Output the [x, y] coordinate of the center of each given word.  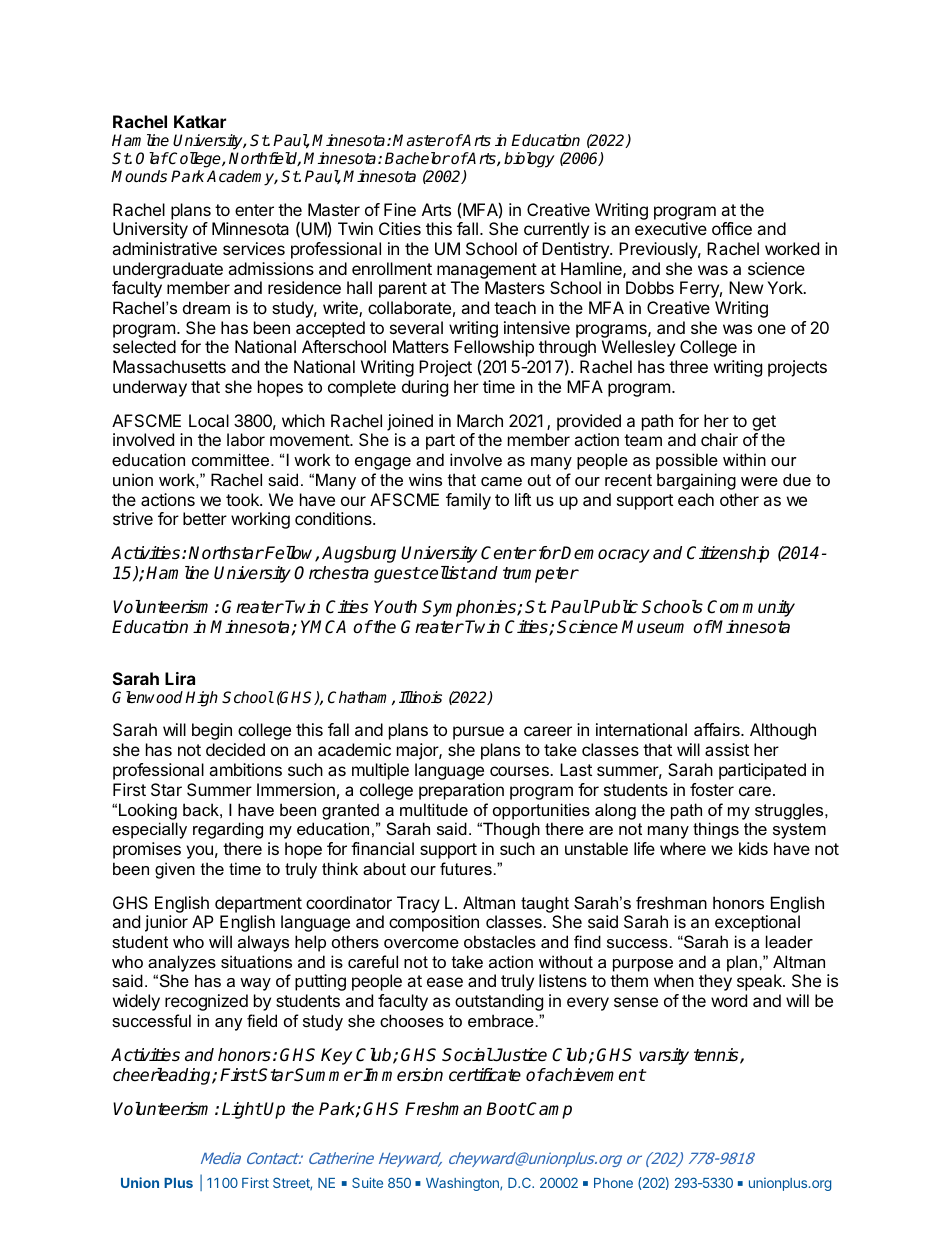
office [732, 228]
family [468, 501]
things [716, 830]
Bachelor [417, 158]
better [205, 518]
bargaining [696, 481]
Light [242, 1110]
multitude [434, 809]
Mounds [139, 176]
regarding [228, 830]
